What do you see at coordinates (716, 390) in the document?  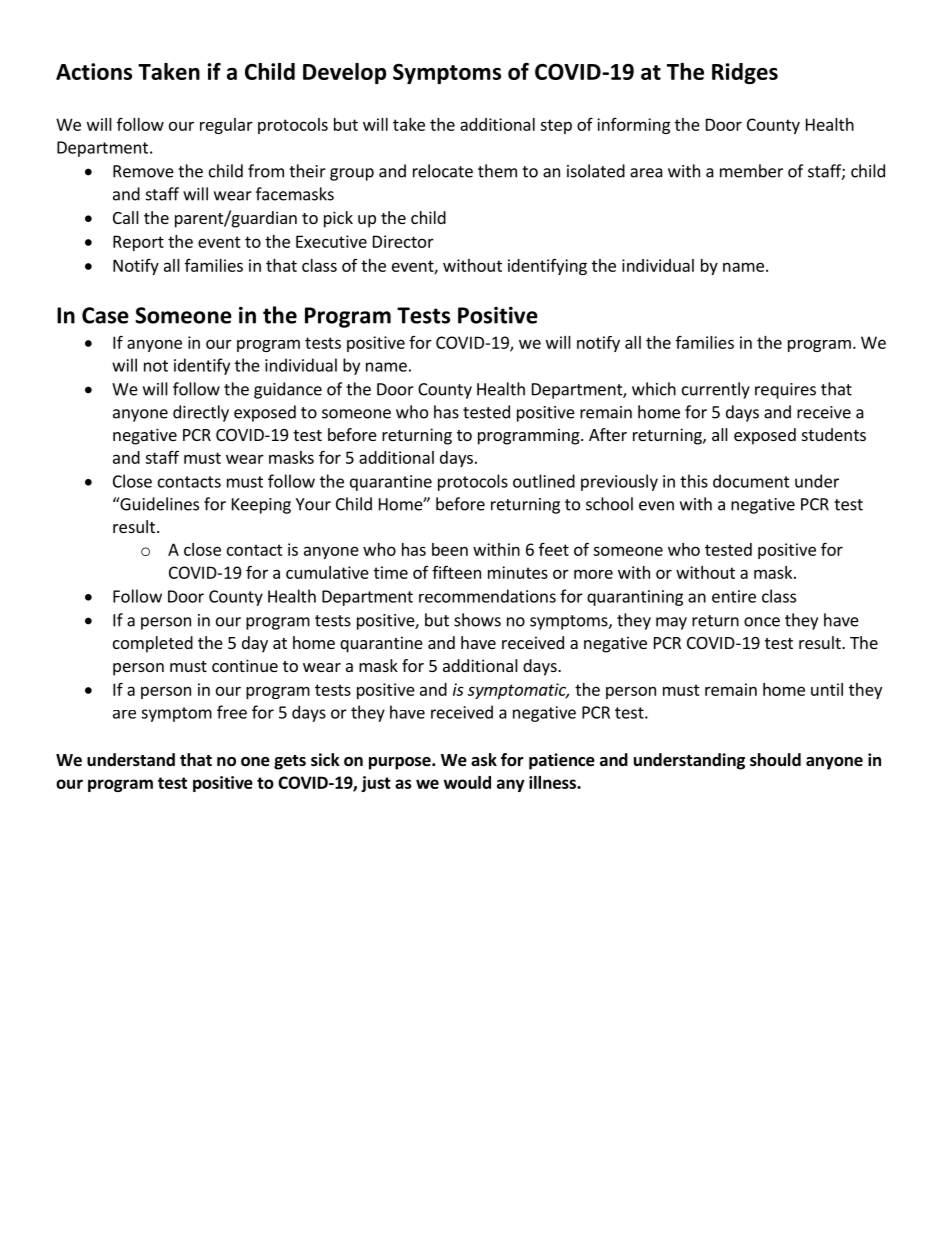 I see `currently` at bounding box center [716, 390].
